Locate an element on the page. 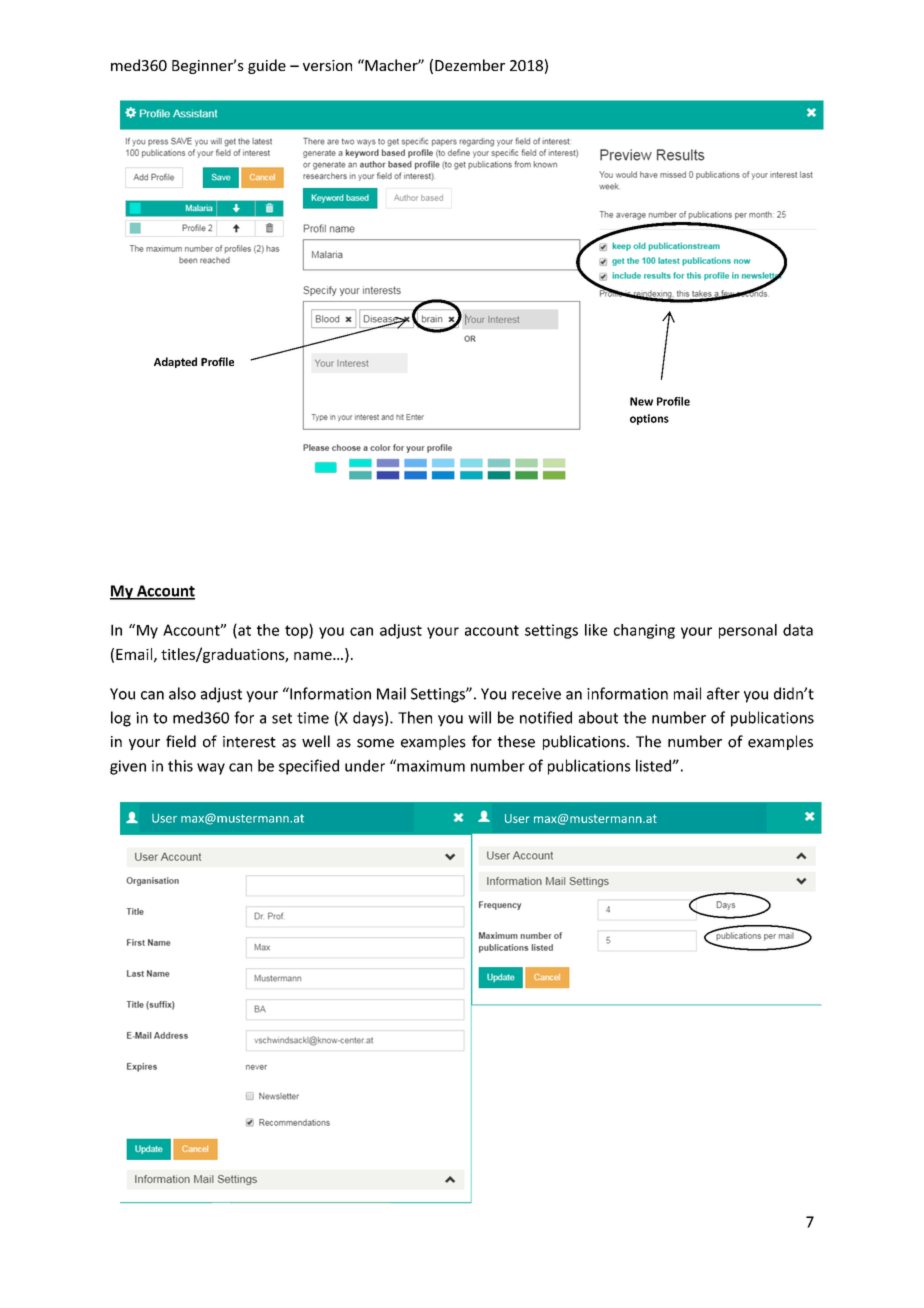 Image resolution: width=924 pixels, height=1308 pixels. guide is located at coordinates (267, 66).
